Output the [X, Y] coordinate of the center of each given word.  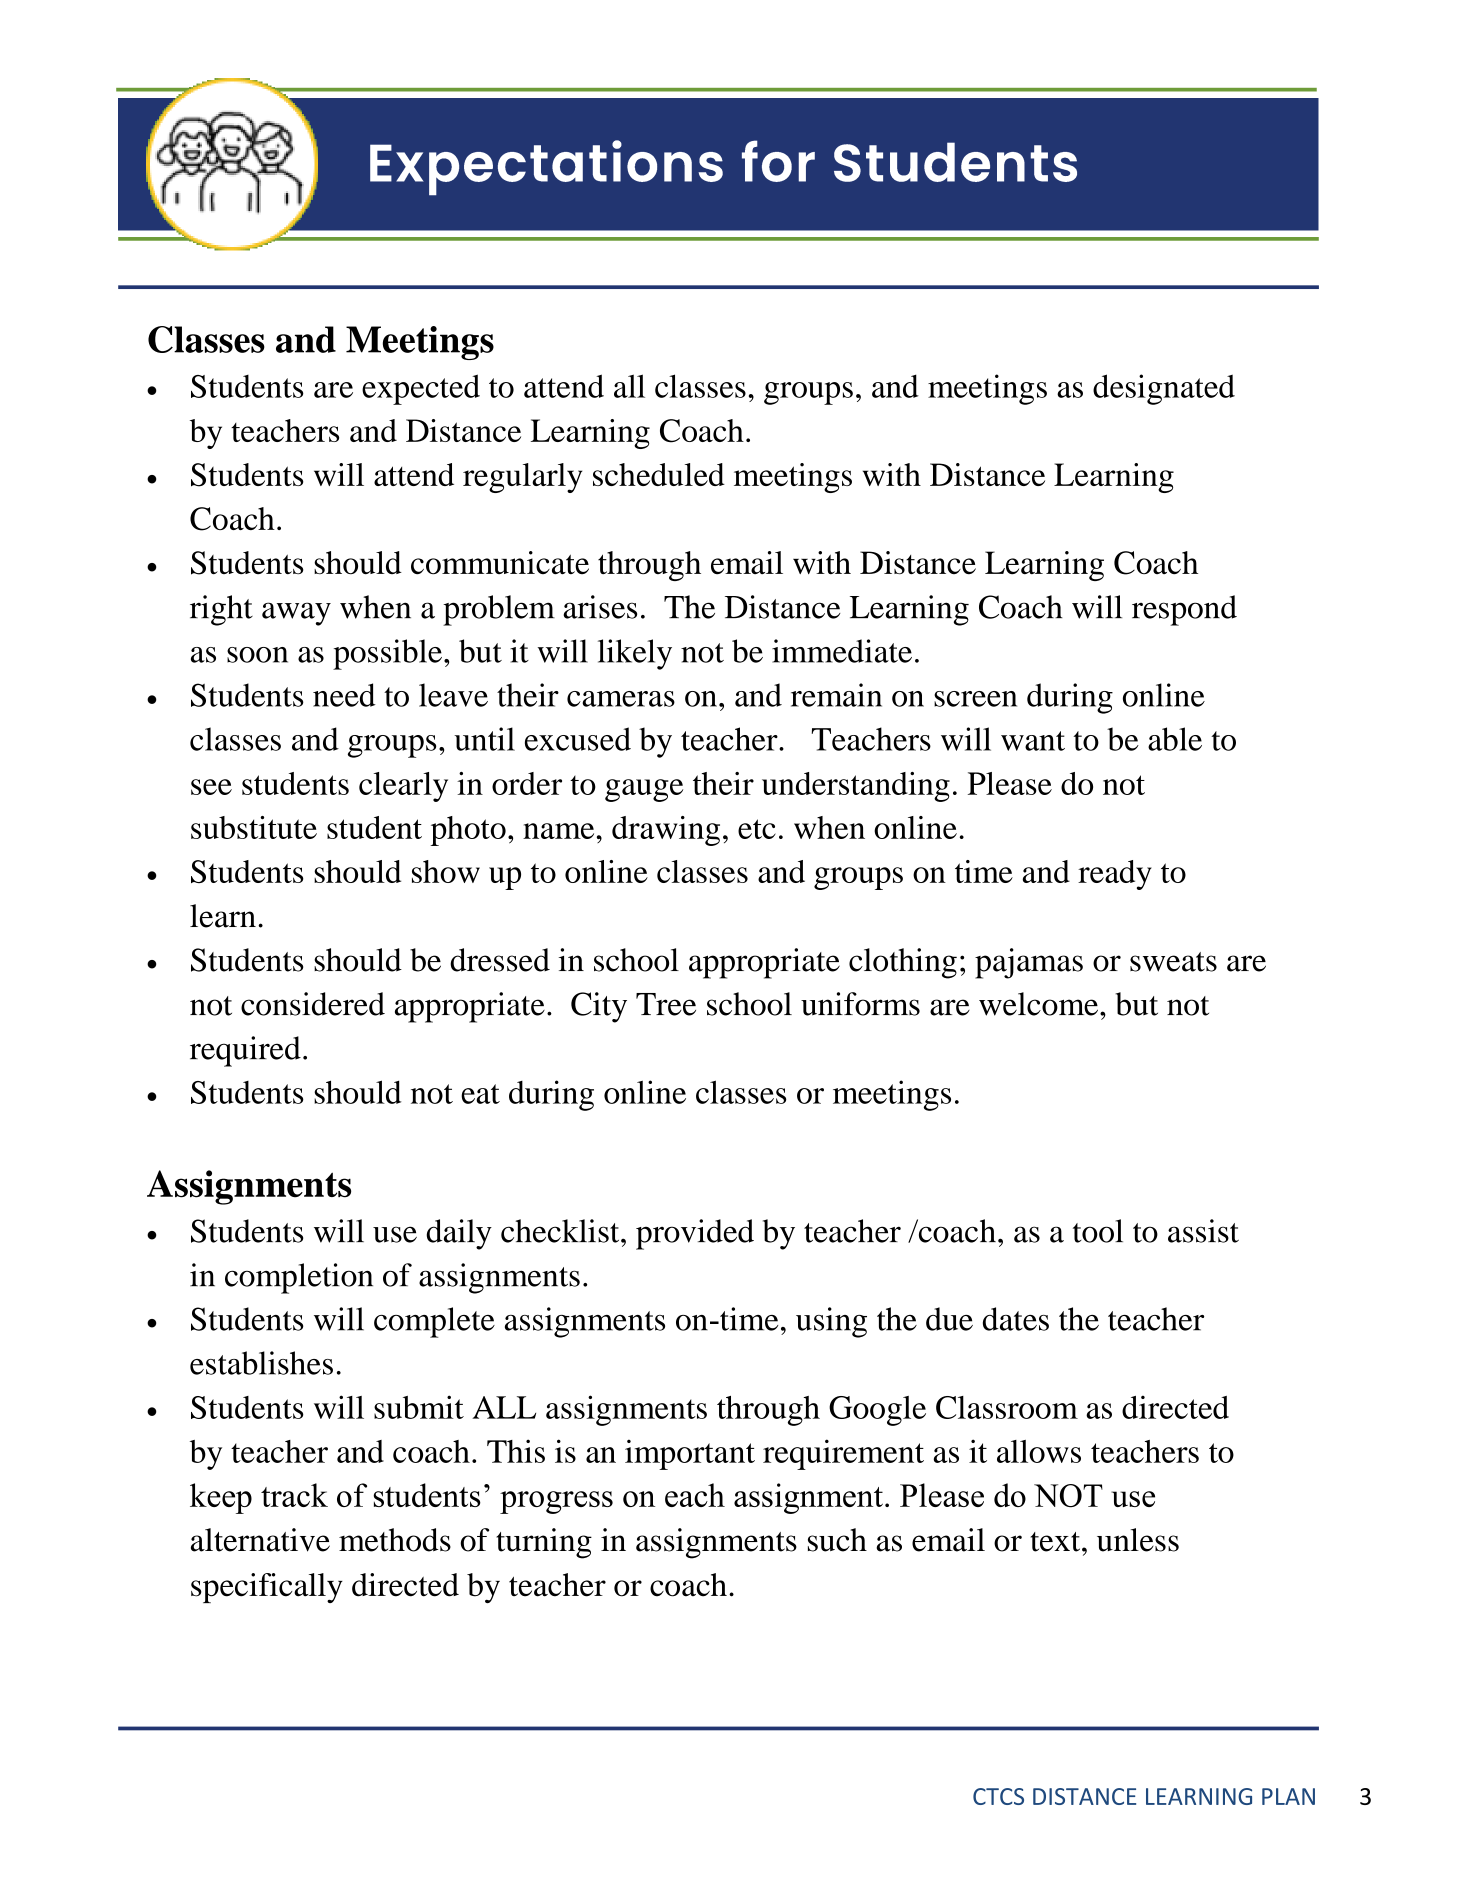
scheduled [659, 474]
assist [1203, 1231]
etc [757, 829]
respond [1184, 610]
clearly [403, 787]
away [296, 614]
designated [1164, 389]
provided [695, 1234]
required [245, 1051]
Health [509, 162]
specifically [267, 1588]
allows [1039, 1451]
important [690, 1454]
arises [600, 607]
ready [1115, 875]
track [294, 1495]
